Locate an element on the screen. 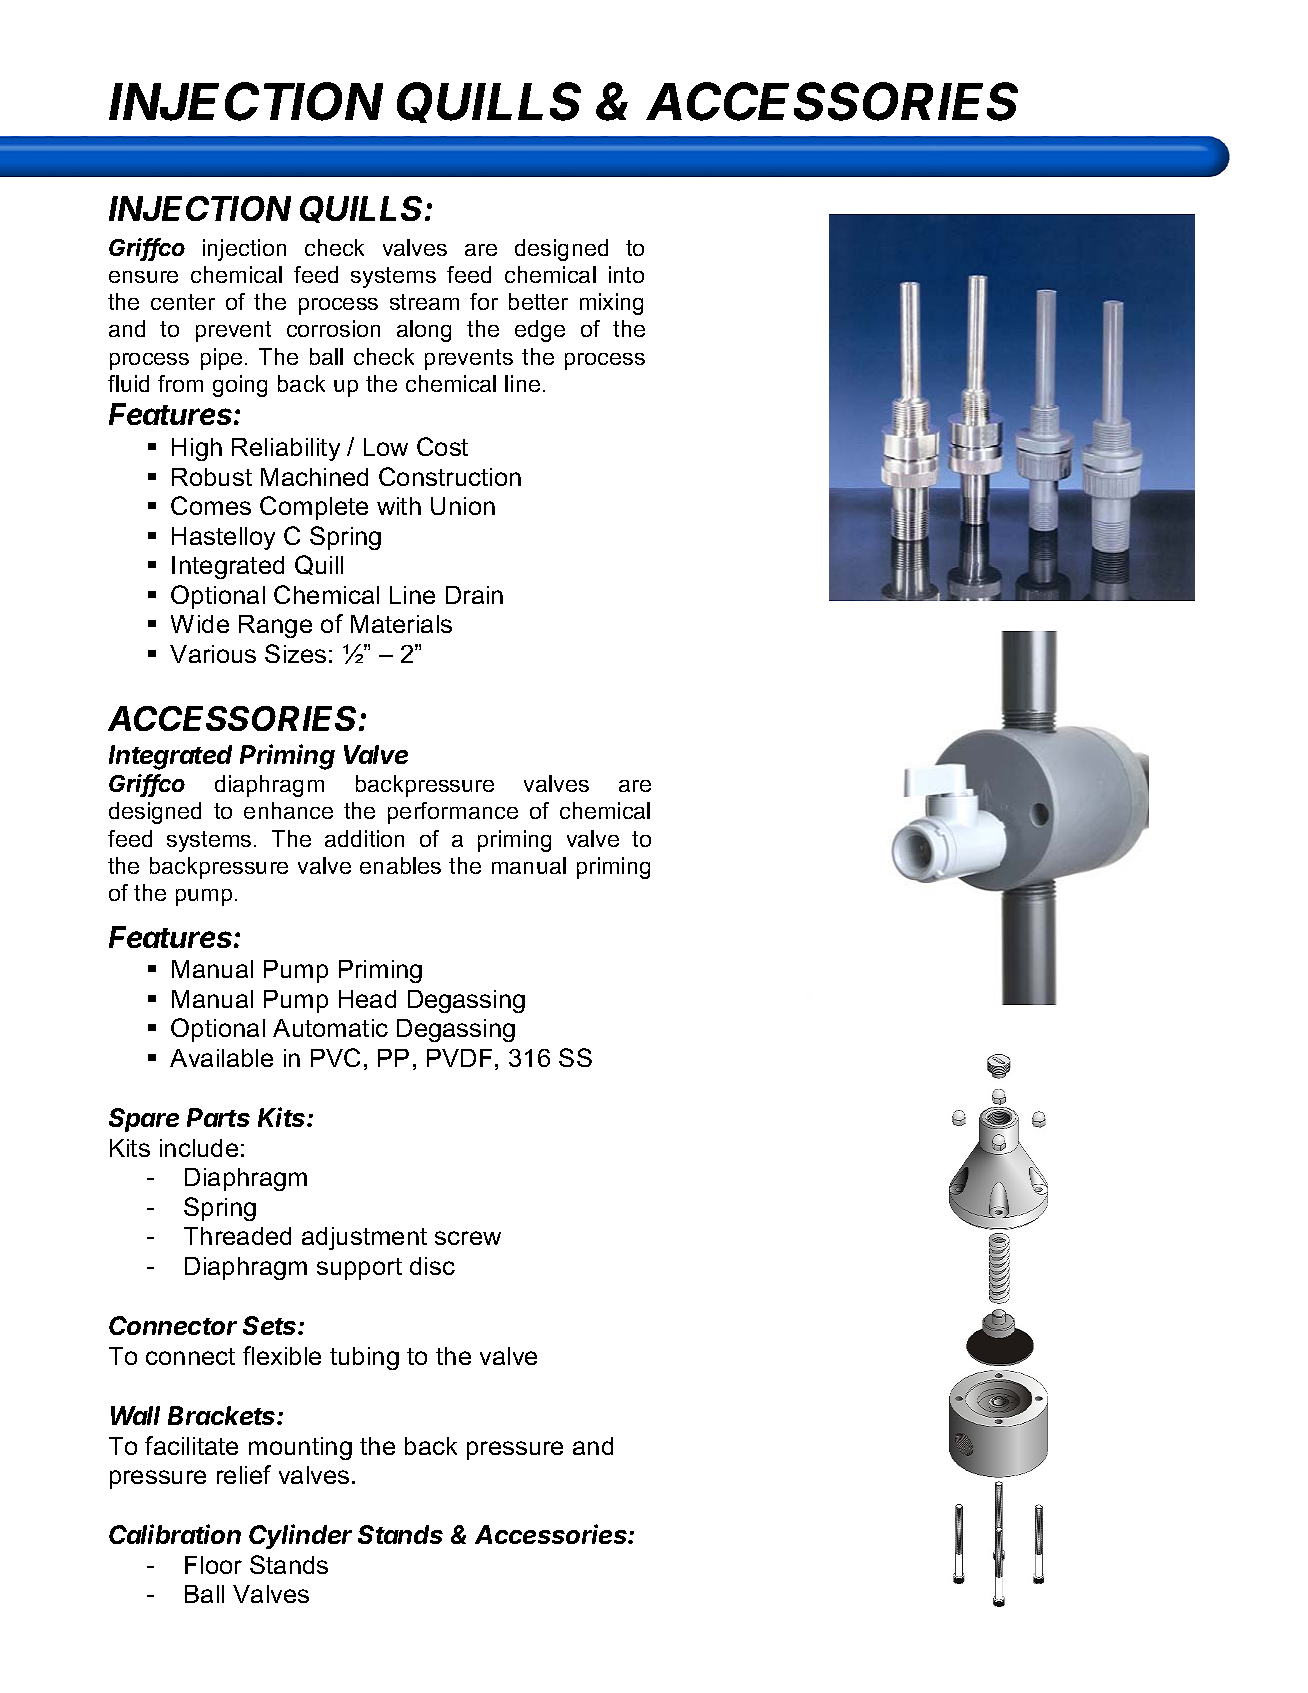 Image resolution: width=1308 pixels, height=1693 pixels. corrosion is located at coordinates (333, 328).
